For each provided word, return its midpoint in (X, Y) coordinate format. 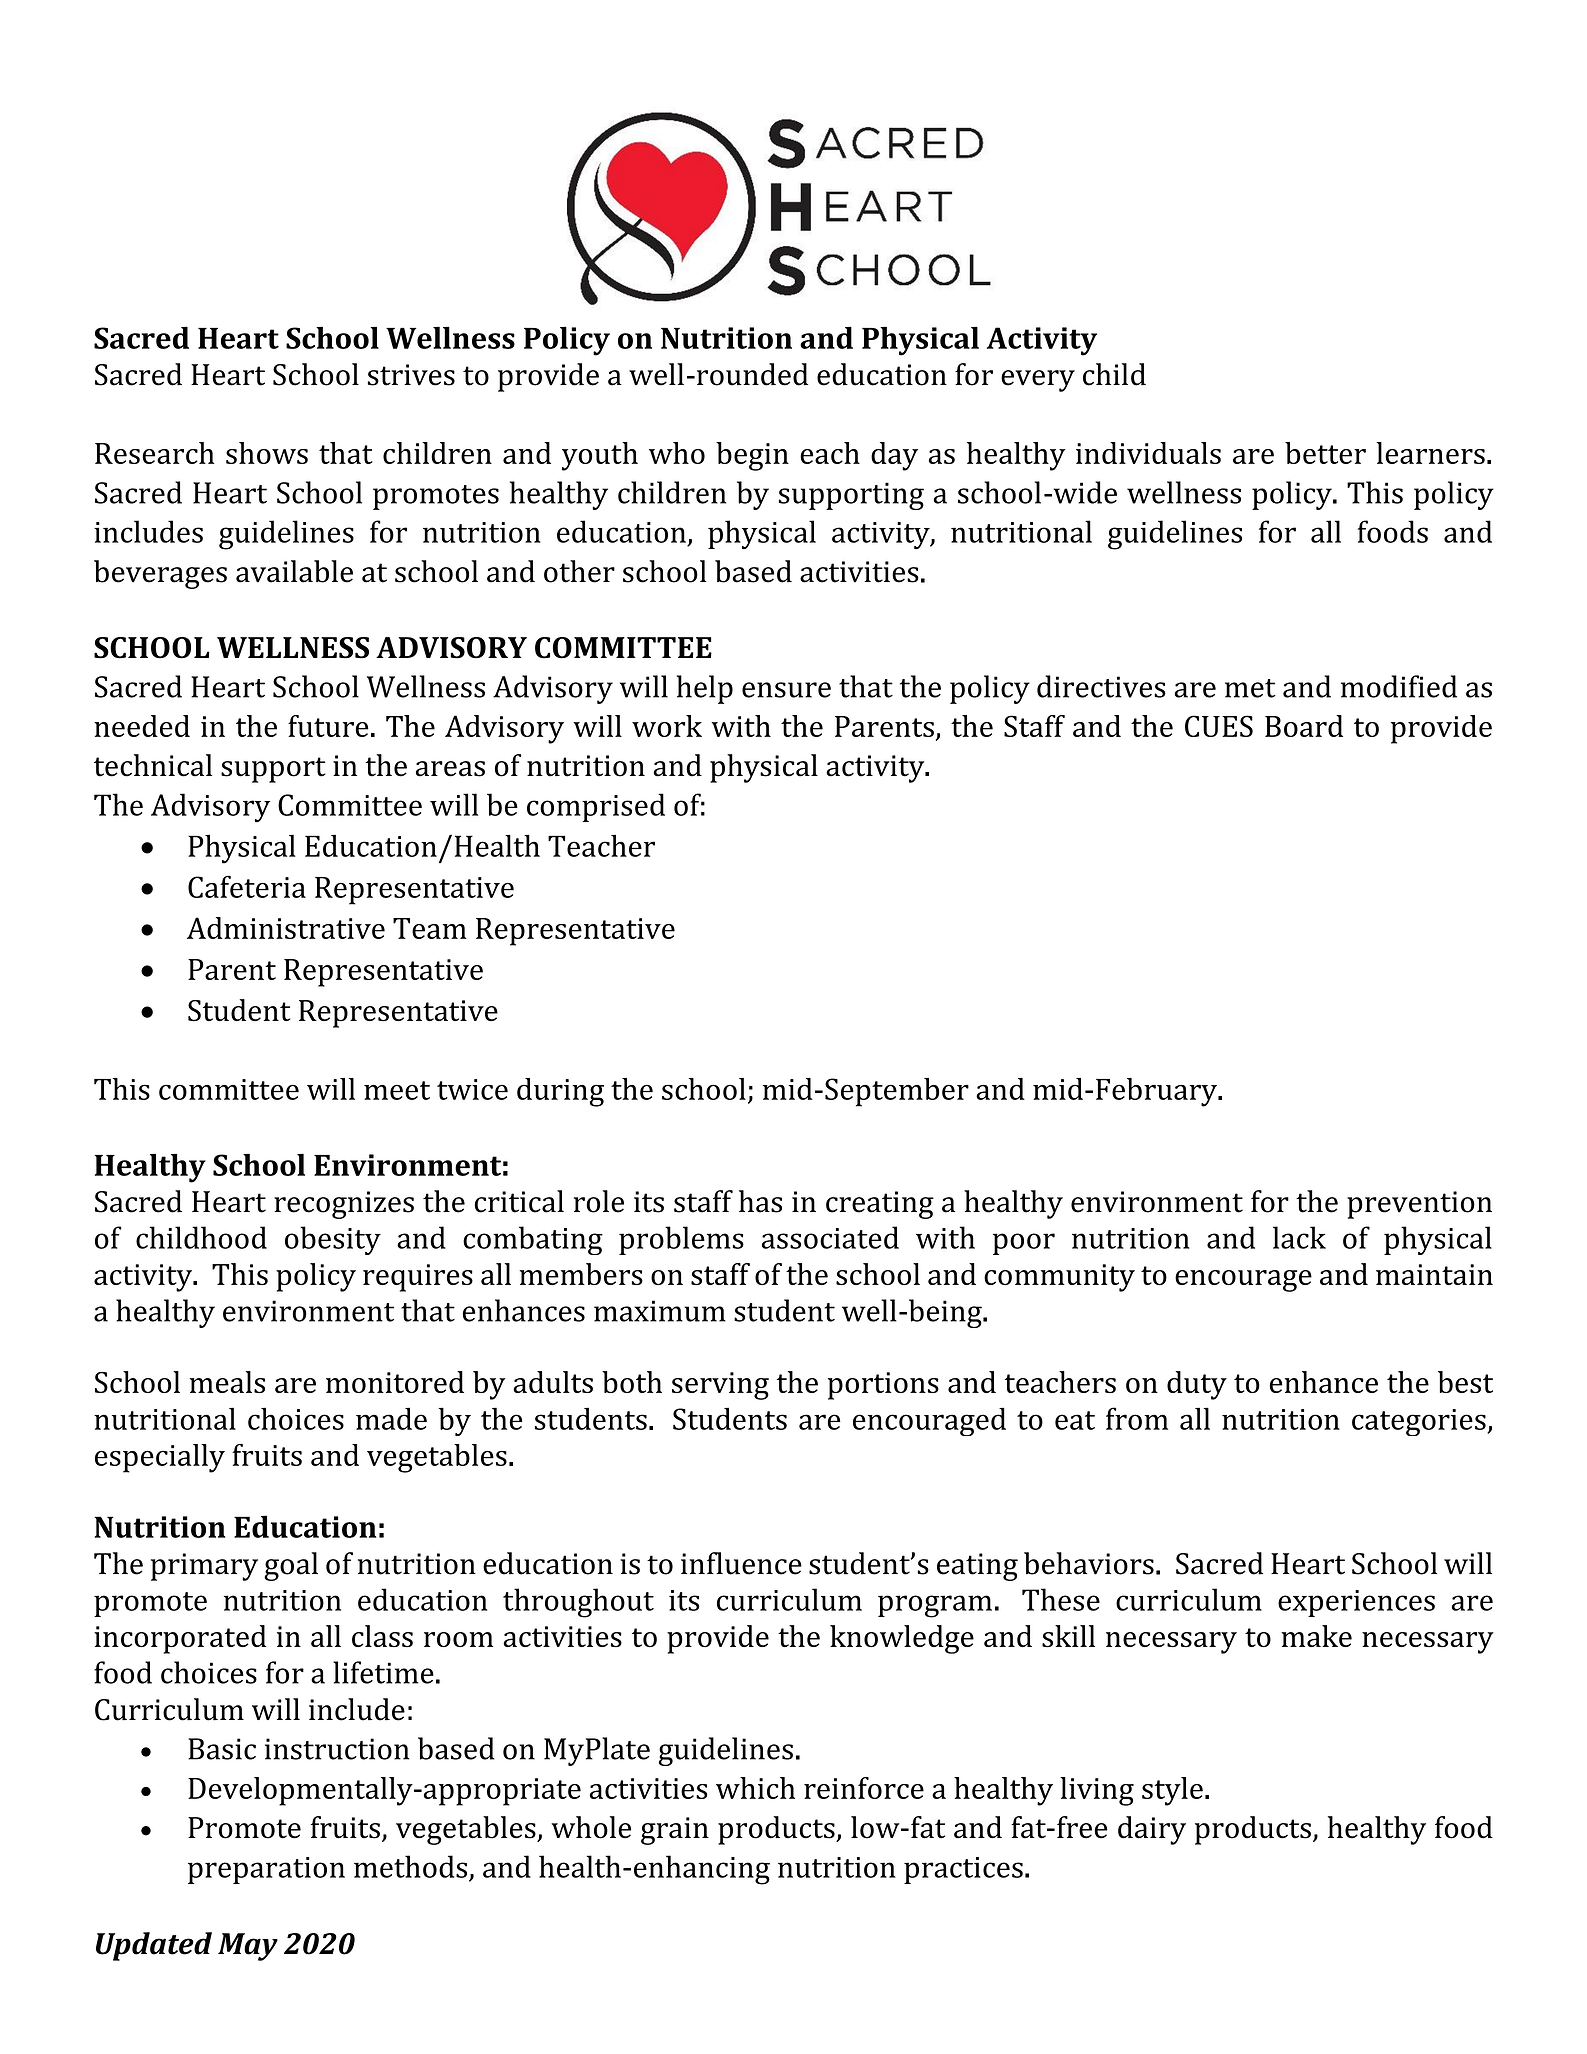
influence (741, 1563)
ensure (786, 690)
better (1325, 453)
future (328, 726)
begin (752, 456)
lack (1299, 1237)
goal (291, 1566)
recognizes (344, 1205)
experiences (1356, 1603)
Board (1304, 726)
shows (267, 453)
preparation (266, 1870)
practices (963, 1870)
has (760, 1201)
